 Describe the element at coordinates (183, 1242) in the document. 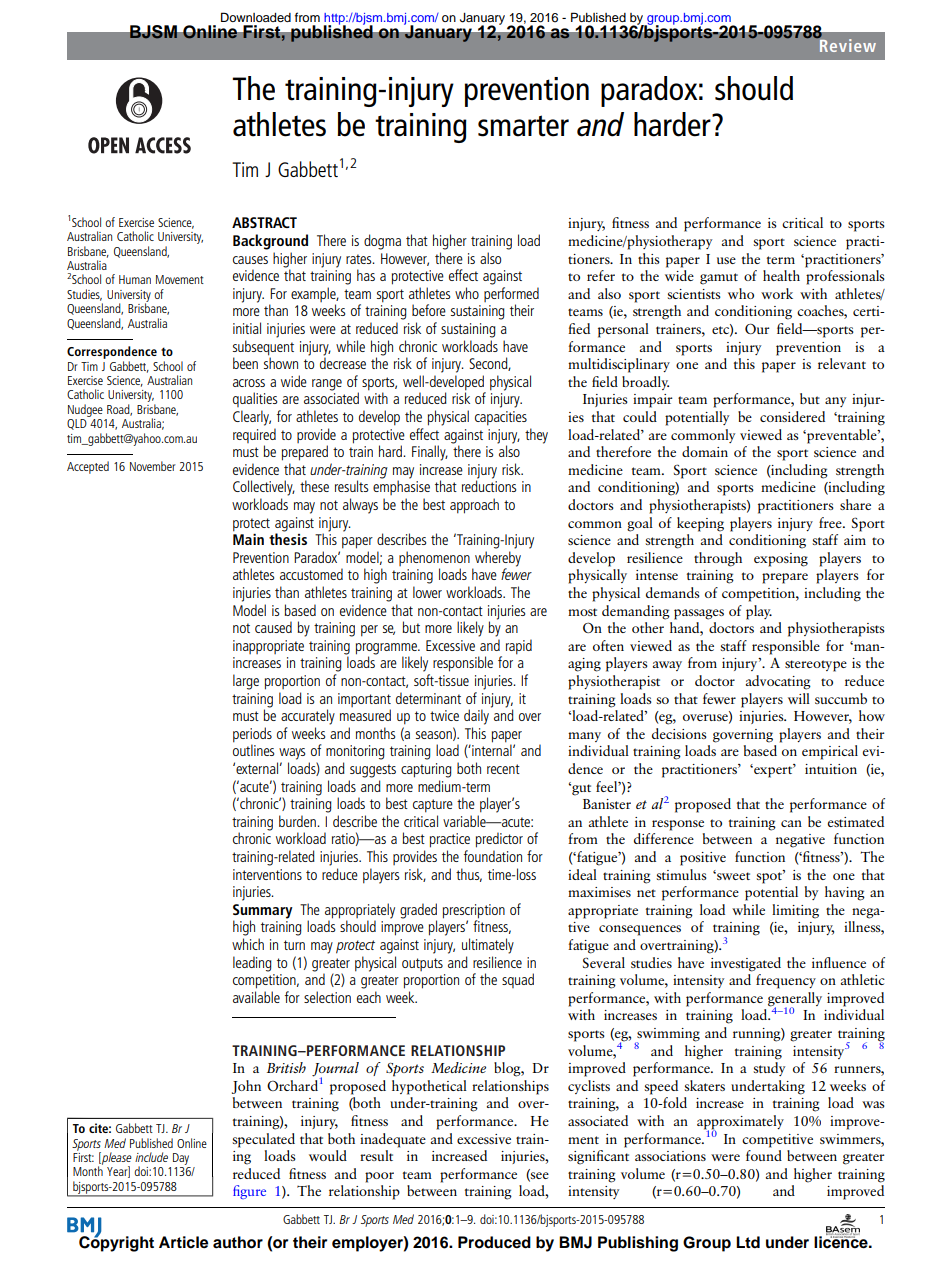

I see `Article` at that location.
